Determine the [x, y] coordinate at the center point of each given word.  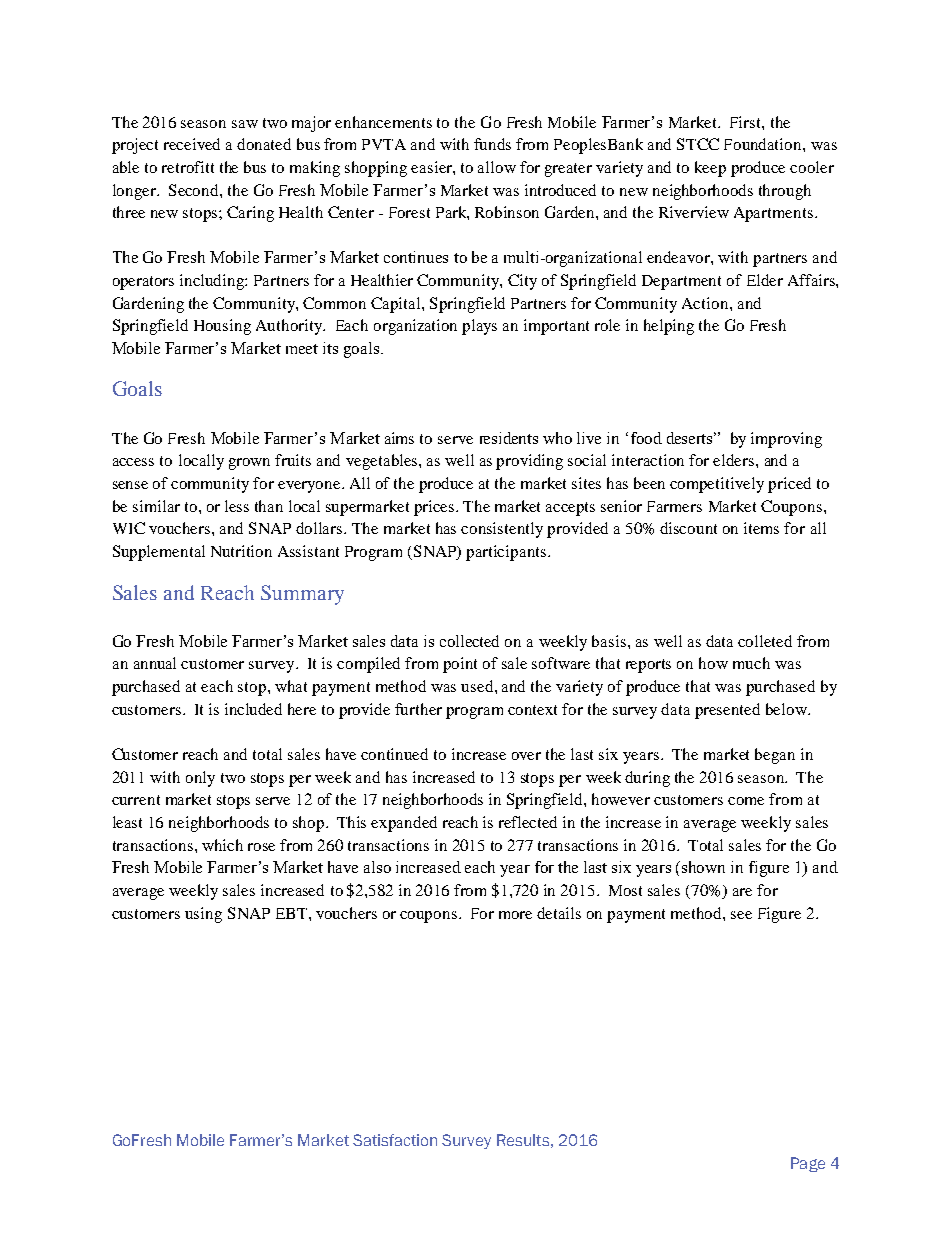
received [192, 144]
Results [523, 1140]
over [526, 756]
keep [710, 169]
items [761, 528]
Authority [290, 327]
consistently [502, 530]
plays [479, 327]
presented [727, 711]
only [200, 779]
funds [492, 144]
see [741, 915]
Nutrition [241, 551]
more [515, 915]
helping [669, 327]
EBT [293, 913]
